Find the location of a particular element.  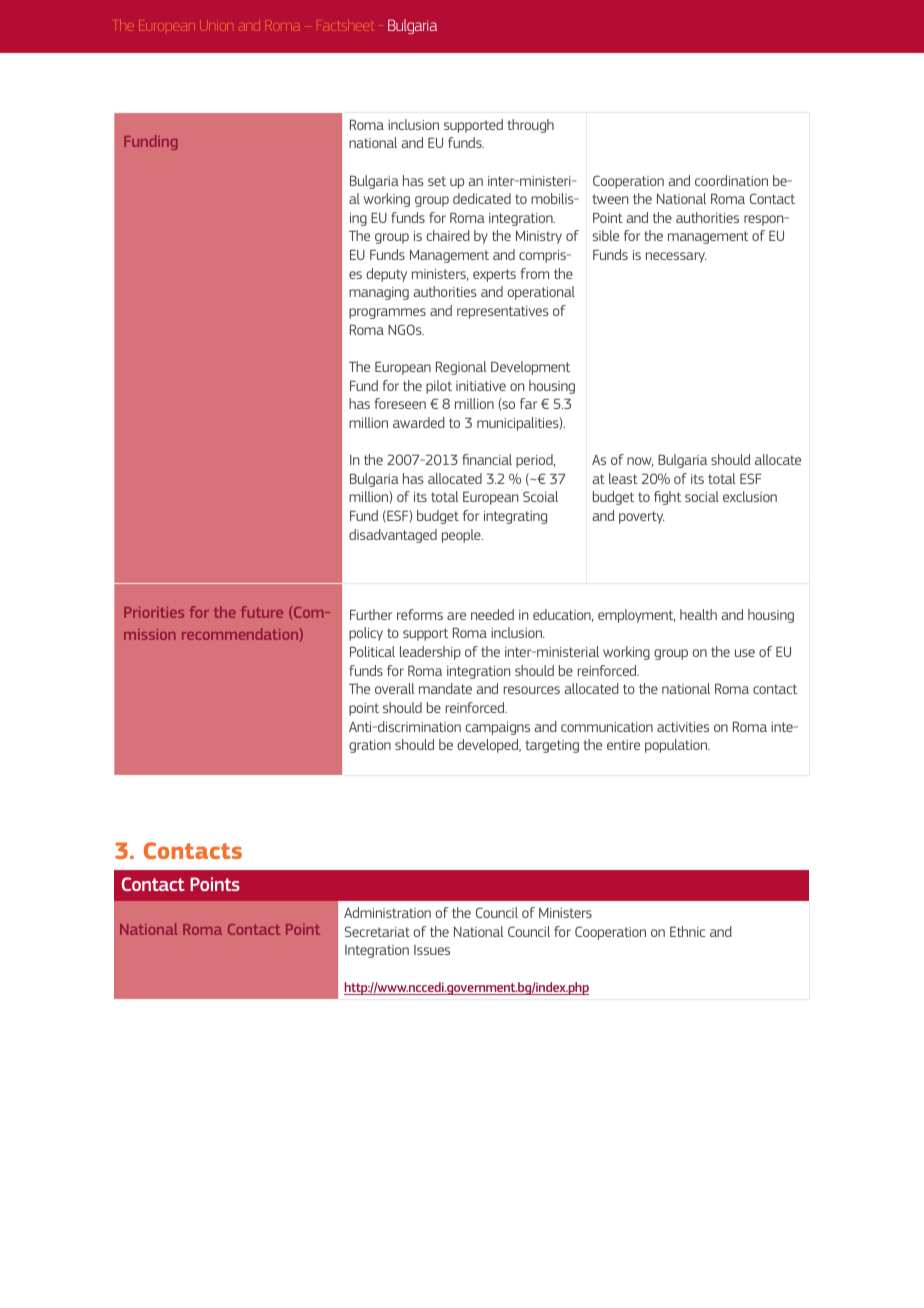

poverty is located at coordinates (642, 517).
